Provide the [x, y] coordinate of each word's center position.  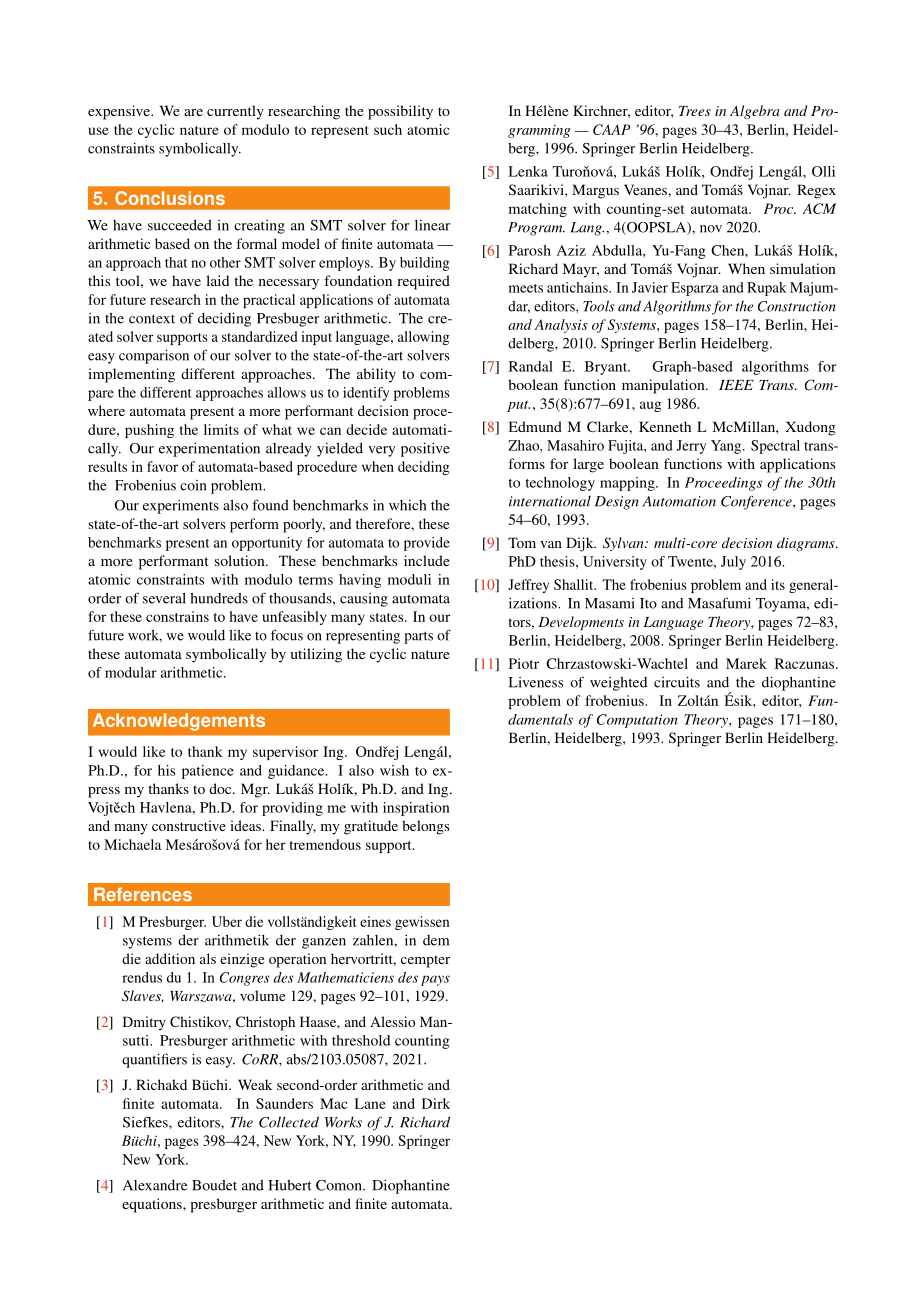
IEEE [736, 385]
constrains [177, 616]
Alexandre [155, 1185]
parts [418, 637]
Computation [637, 721]
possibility [400, 112]
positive [425, 449]
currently [235, 112]
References [143, 894]
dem [436, 940]
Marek [746, 663]
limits [221, 429]
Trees [695, 111]
